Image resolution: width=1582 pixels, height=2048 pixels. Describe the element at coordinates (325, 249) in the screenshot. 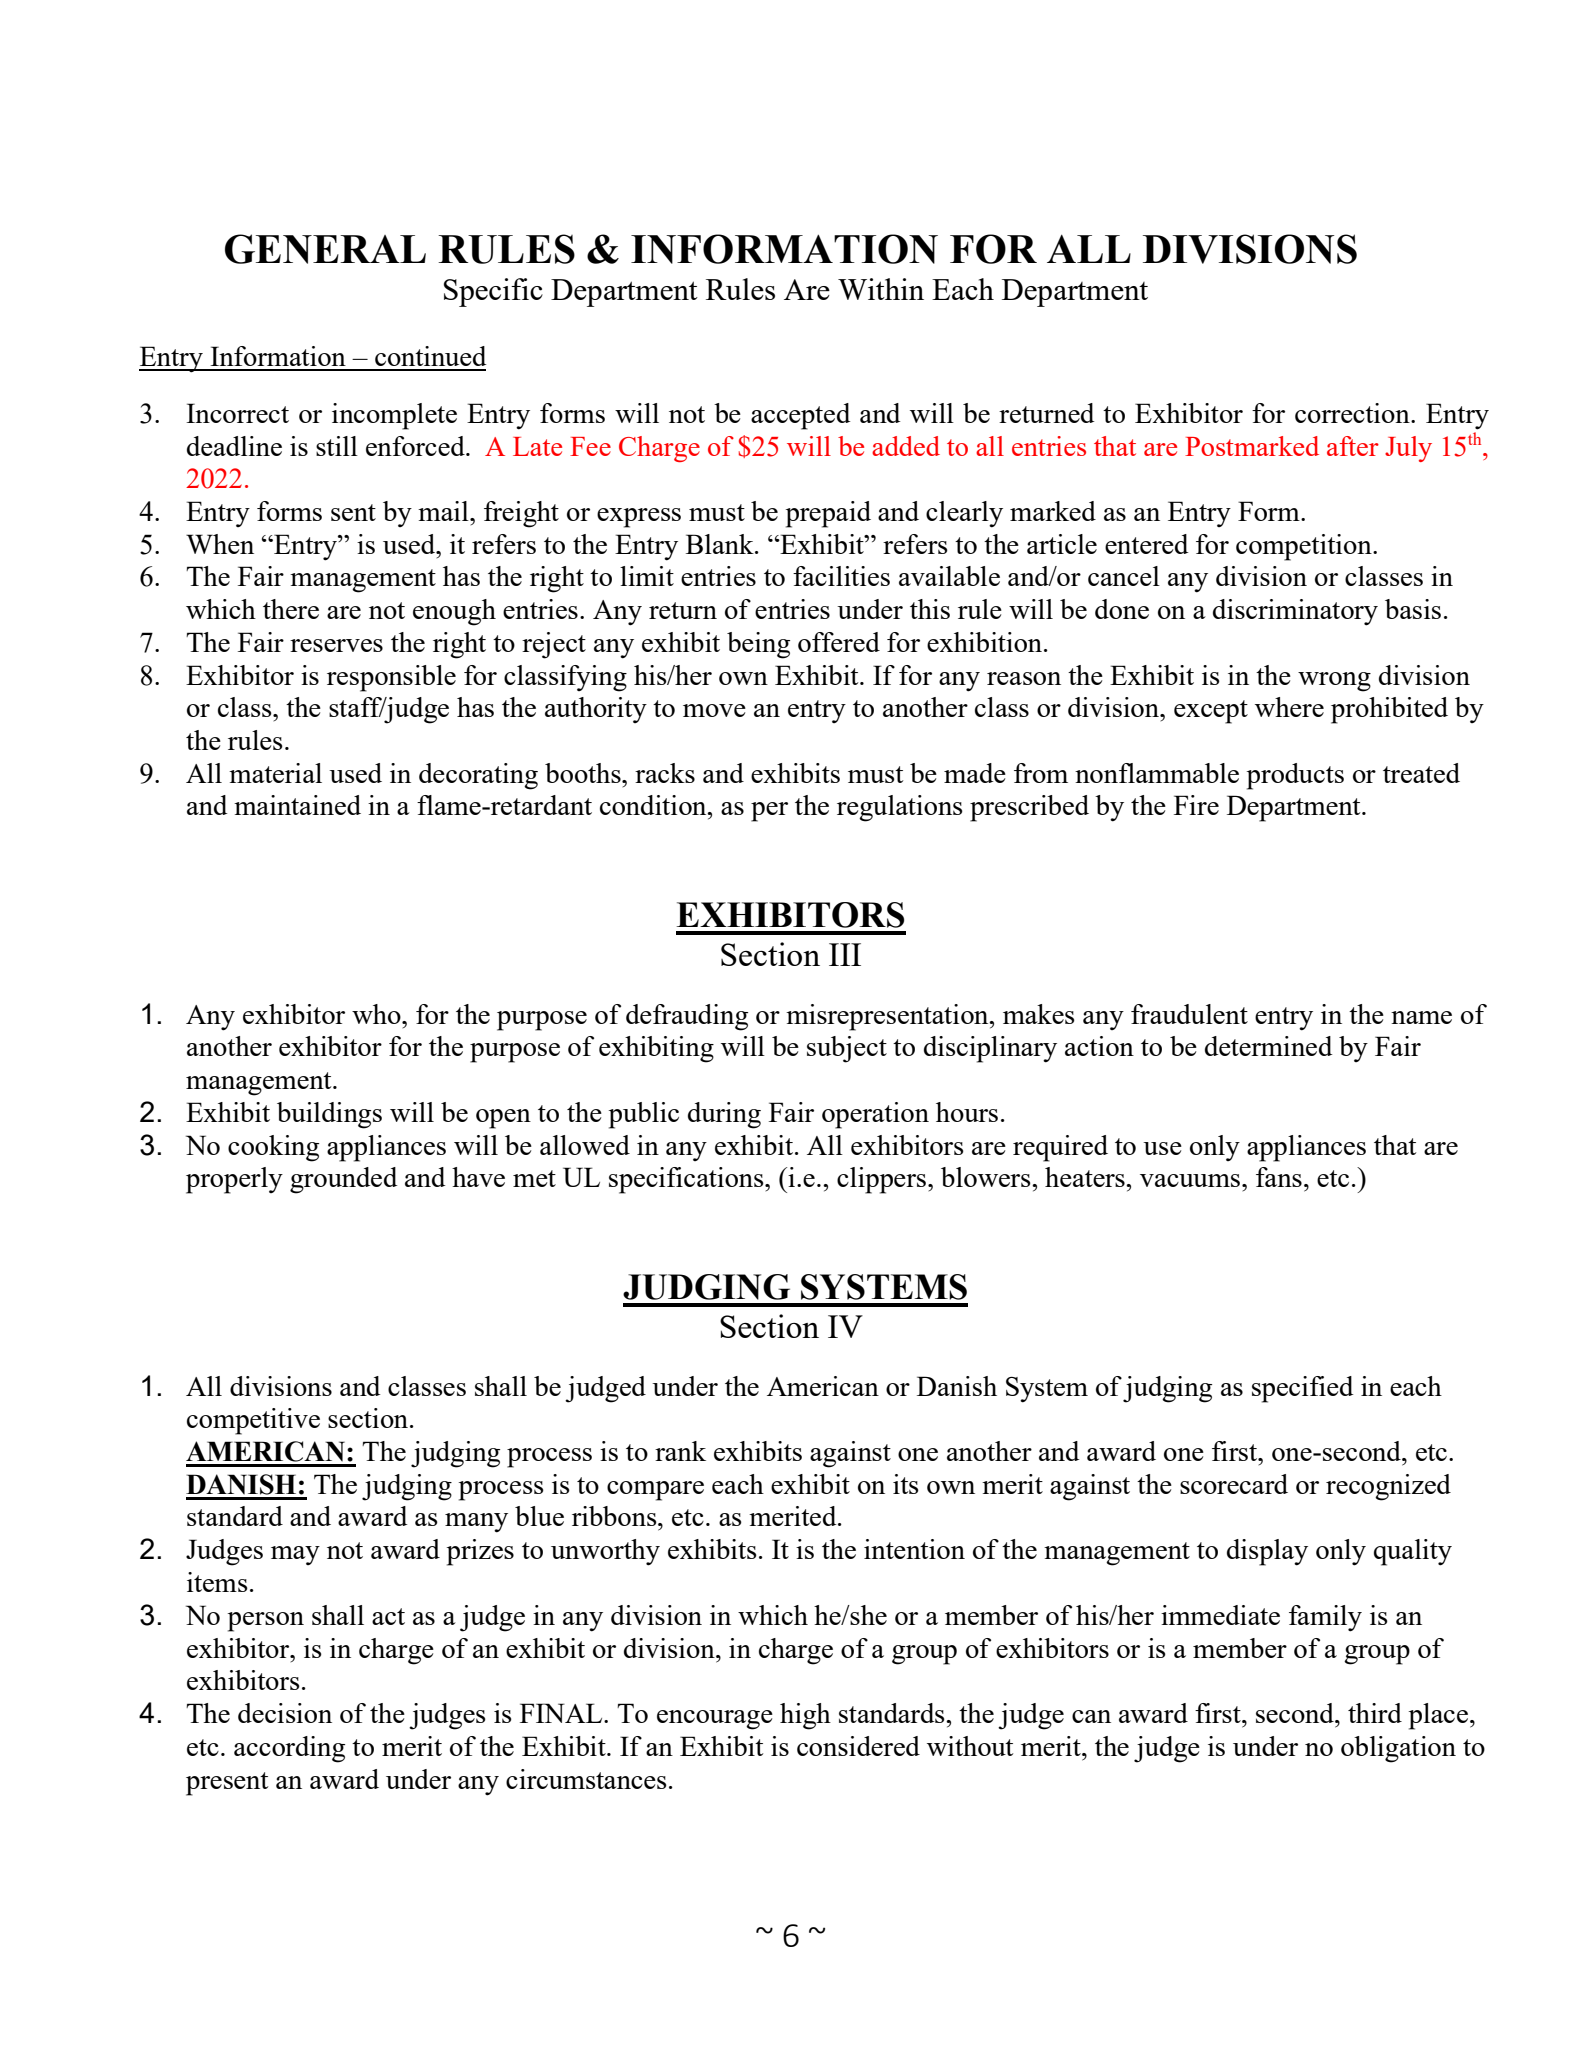

I see `GENERAL` at that location.
